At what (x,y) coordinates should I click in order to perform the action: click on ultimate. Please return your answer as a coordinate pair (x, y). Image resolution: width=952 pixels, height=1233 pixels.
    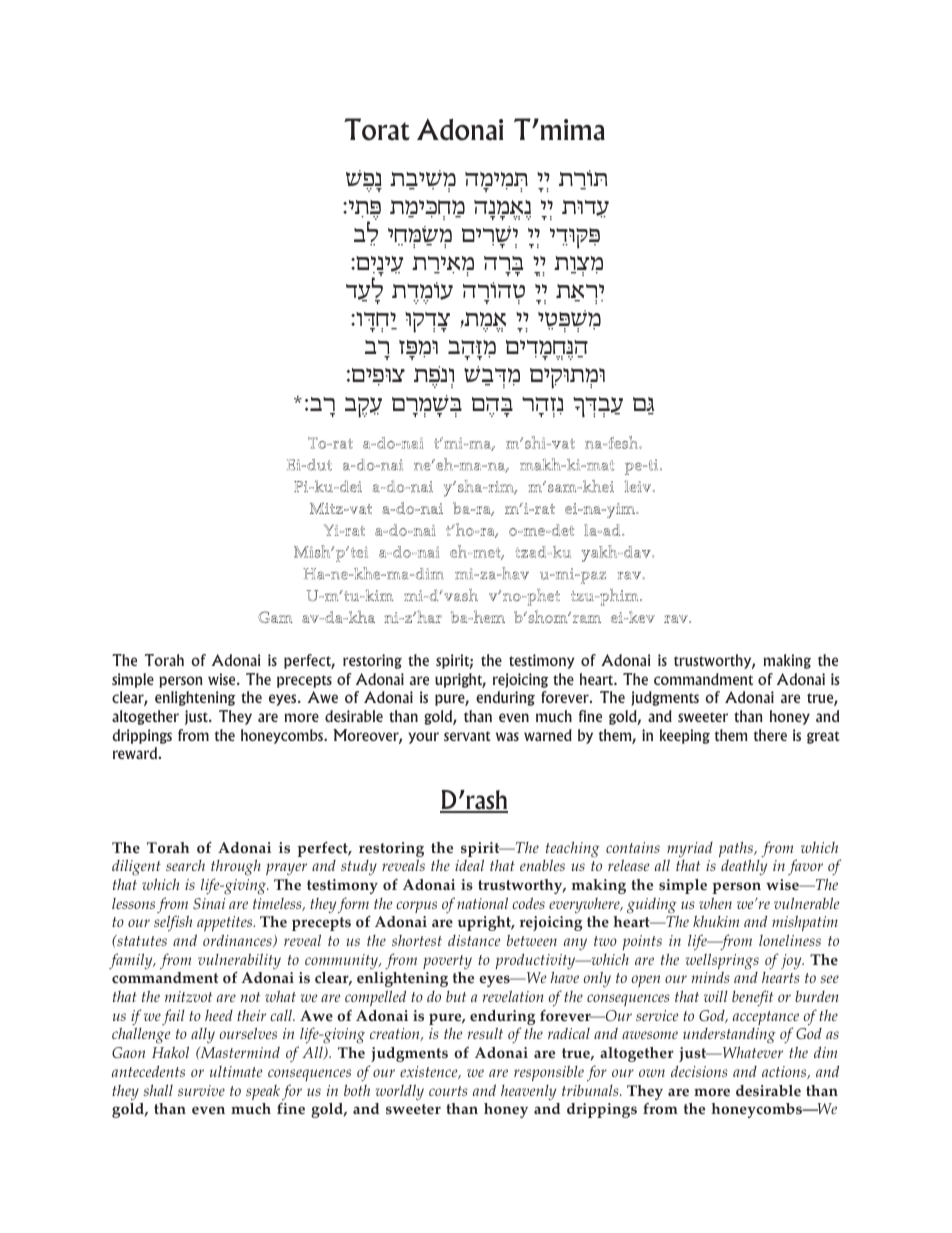
    Looking at the image, I should click on (236, 1071).
